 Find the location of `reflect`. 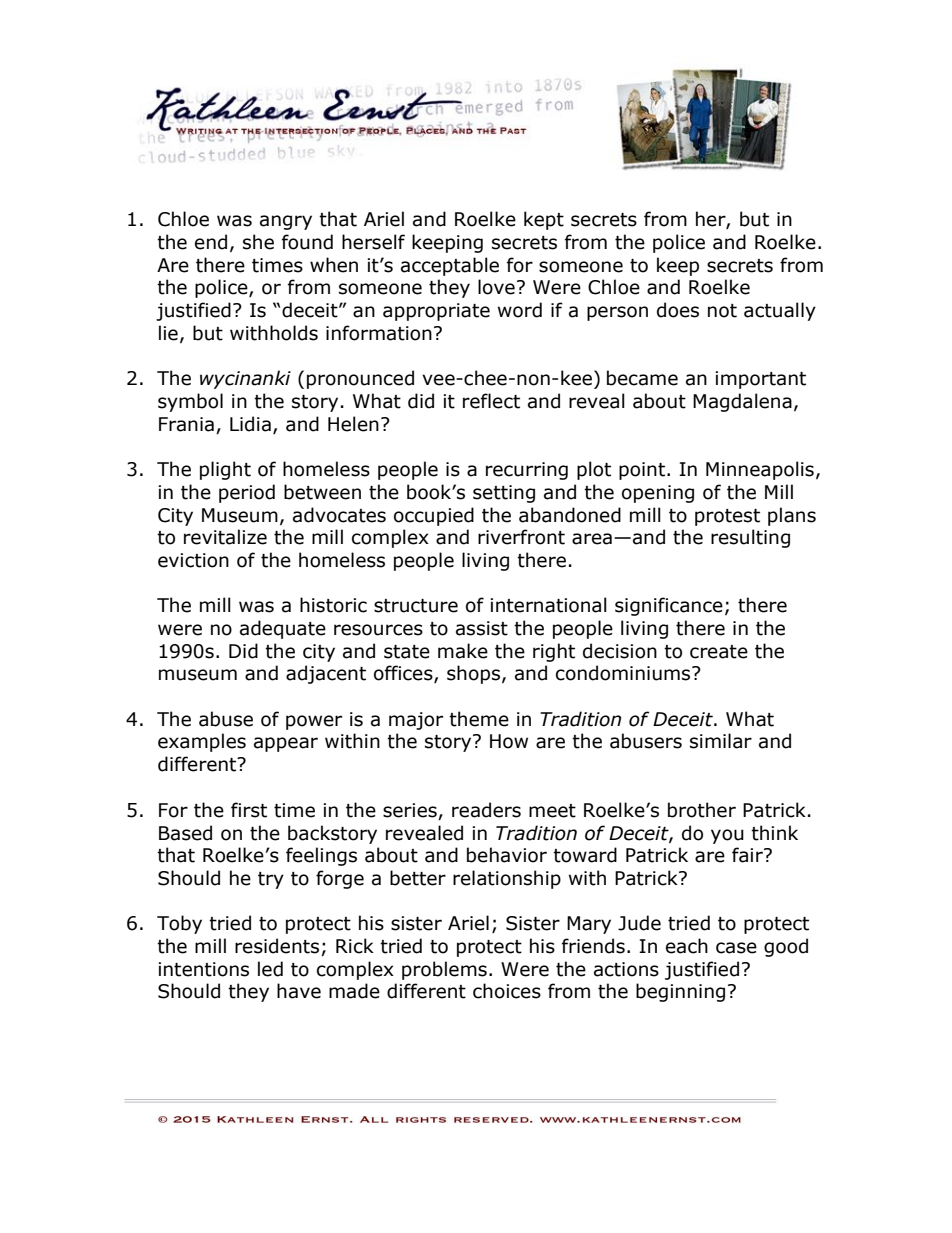

reflect is located at coordinates (491, 401).
